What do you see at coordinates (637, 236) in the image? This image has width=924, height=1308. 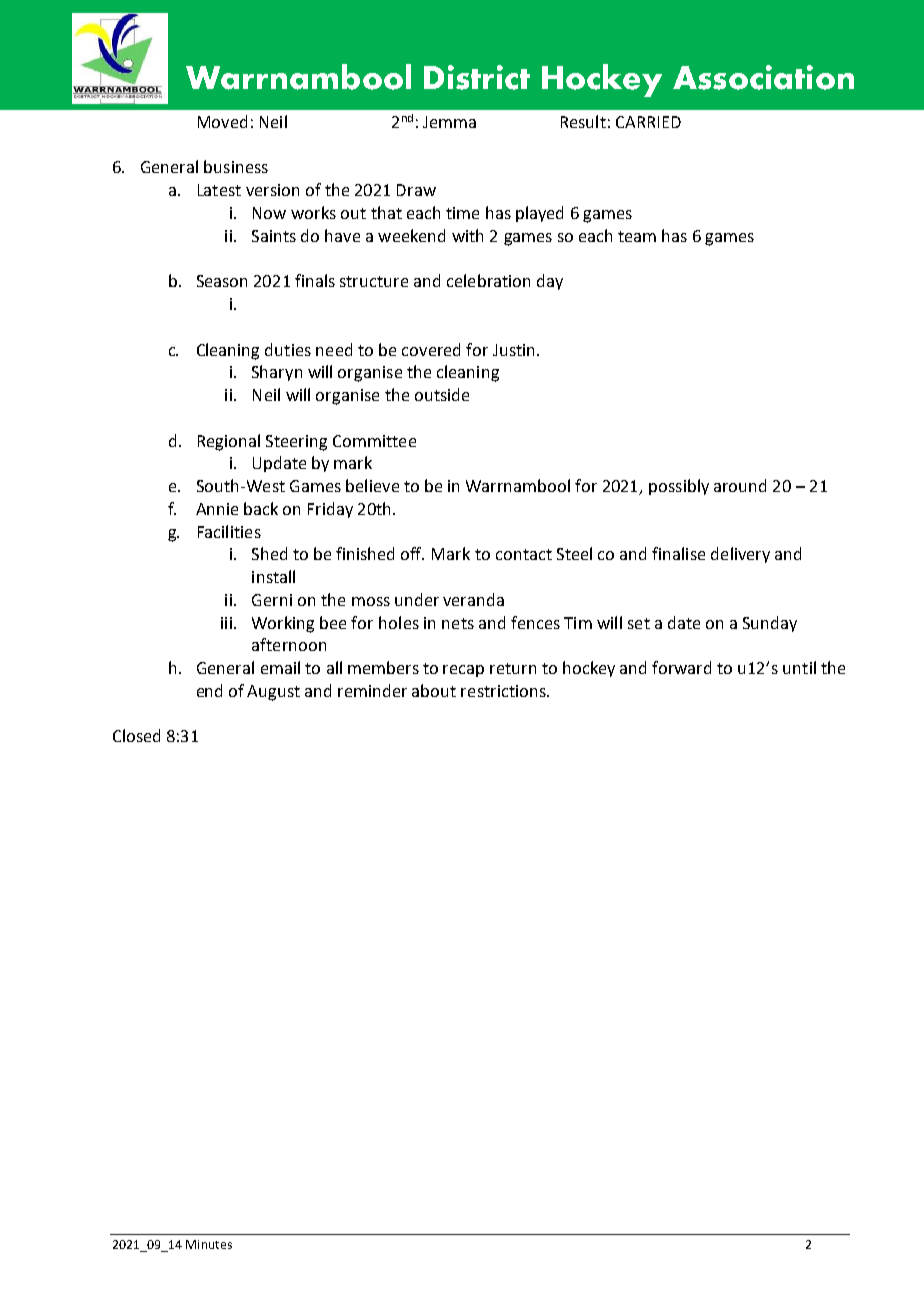 I see `team` at bounding box center [637, 236].
